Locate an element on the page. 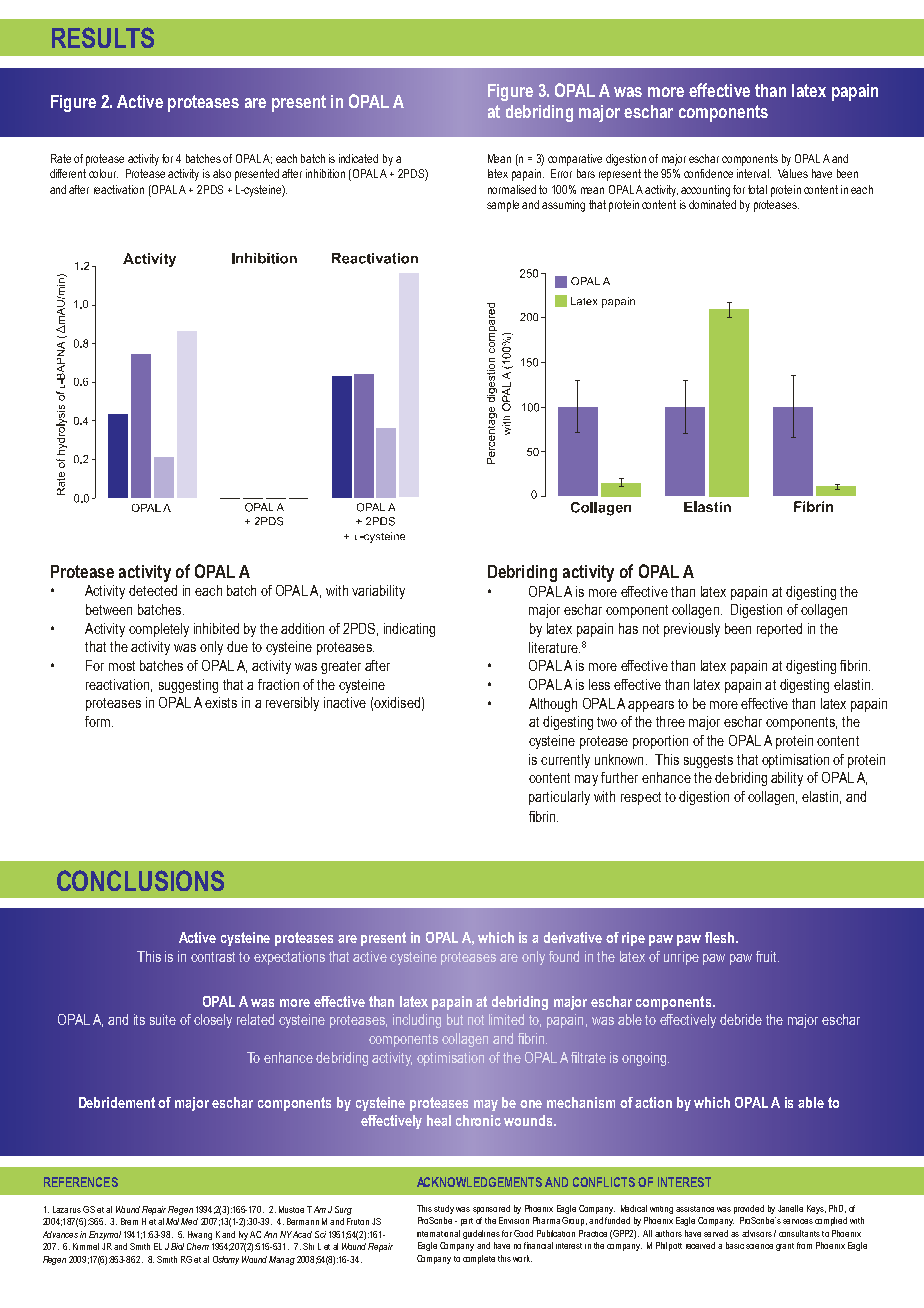 The image size is (924, 1308). Biol is located at coordinates (177, 1246).
